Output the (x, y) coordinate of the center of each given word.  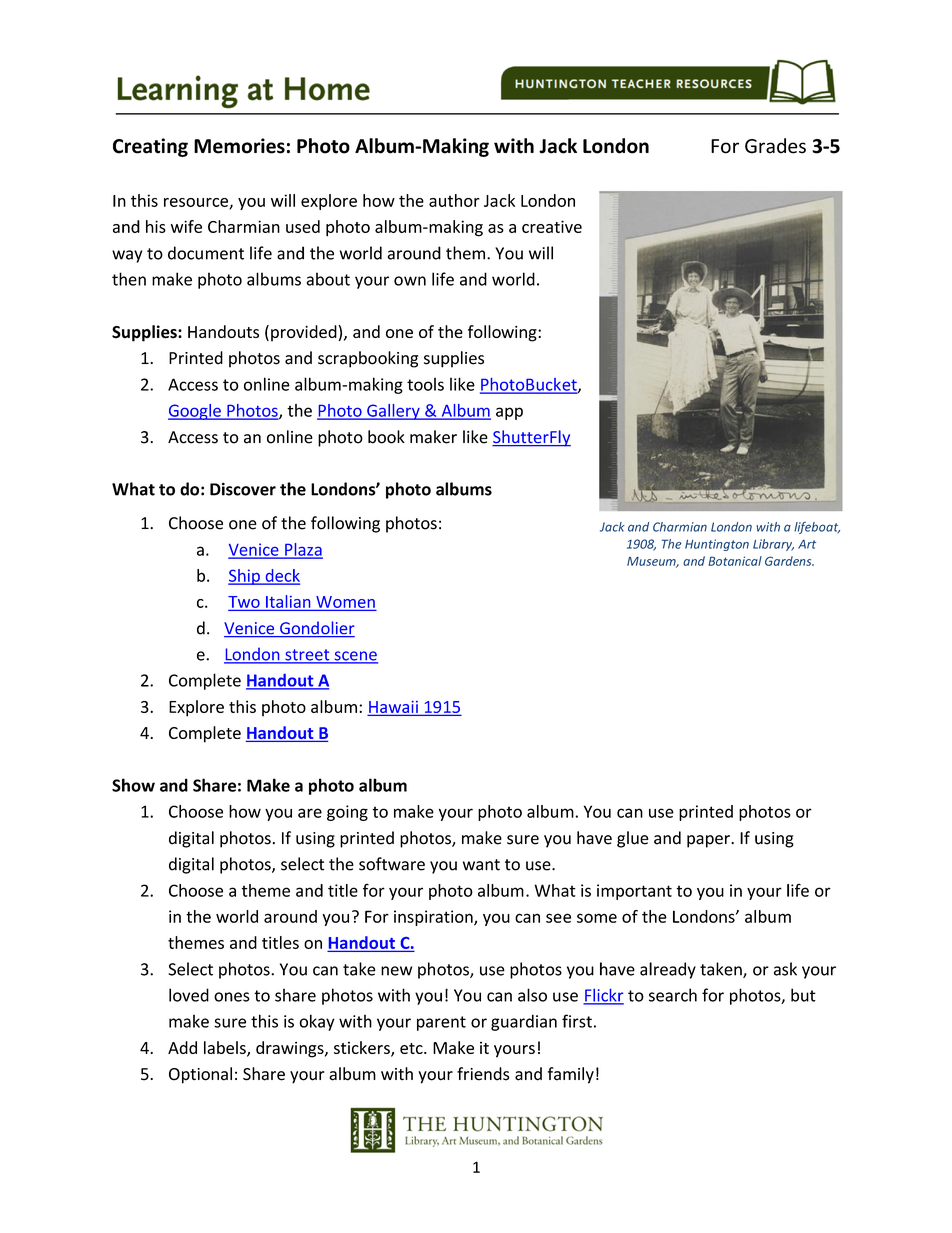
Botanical (735, 561)
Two (244, 603)
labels (226, 1049)
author (454, 200)
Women (345, 602)
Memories (239, 146)
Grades (775, 146)
